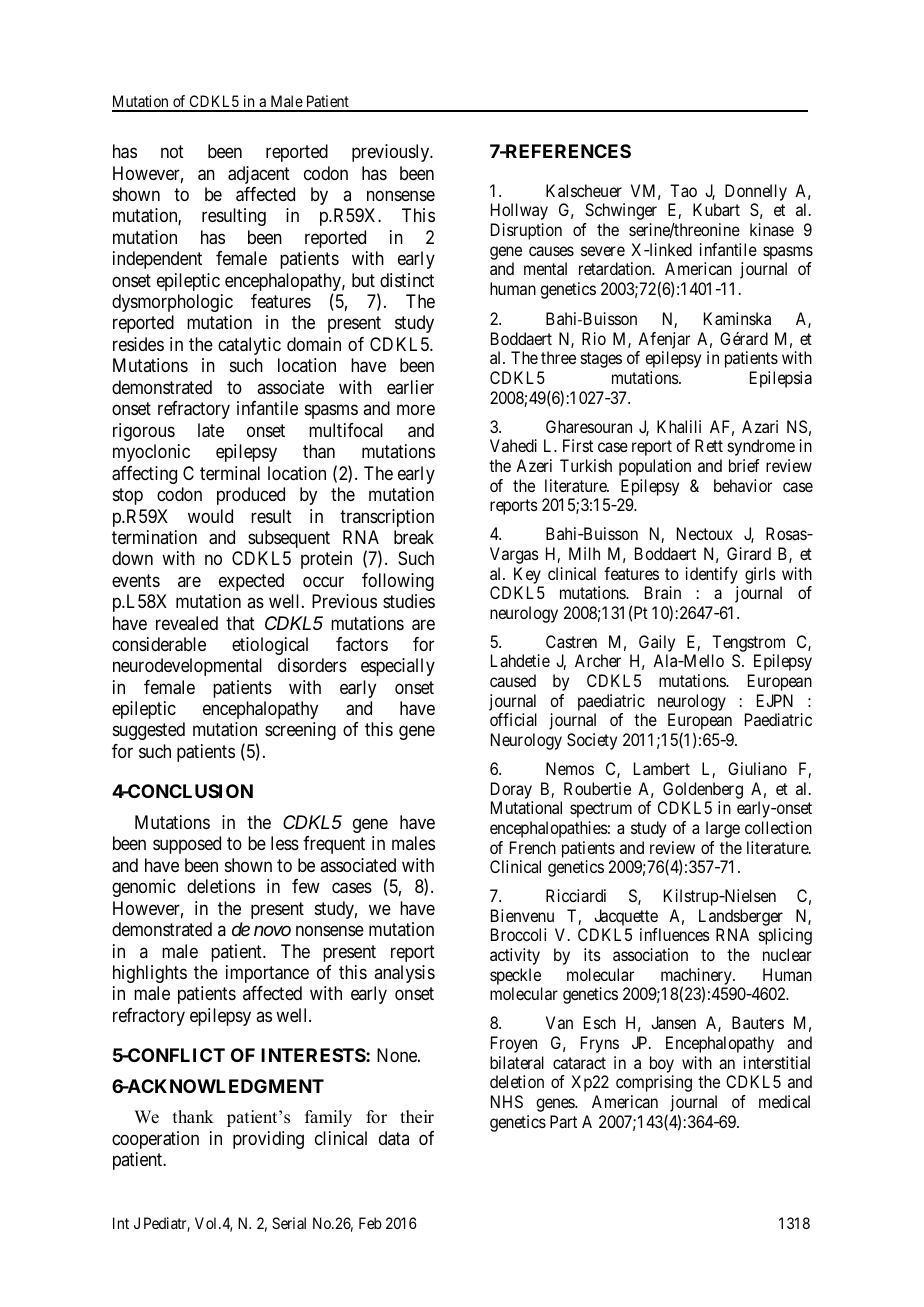 This image has height=1307, width=924. I want to click on Tao, so click(683, 190).
